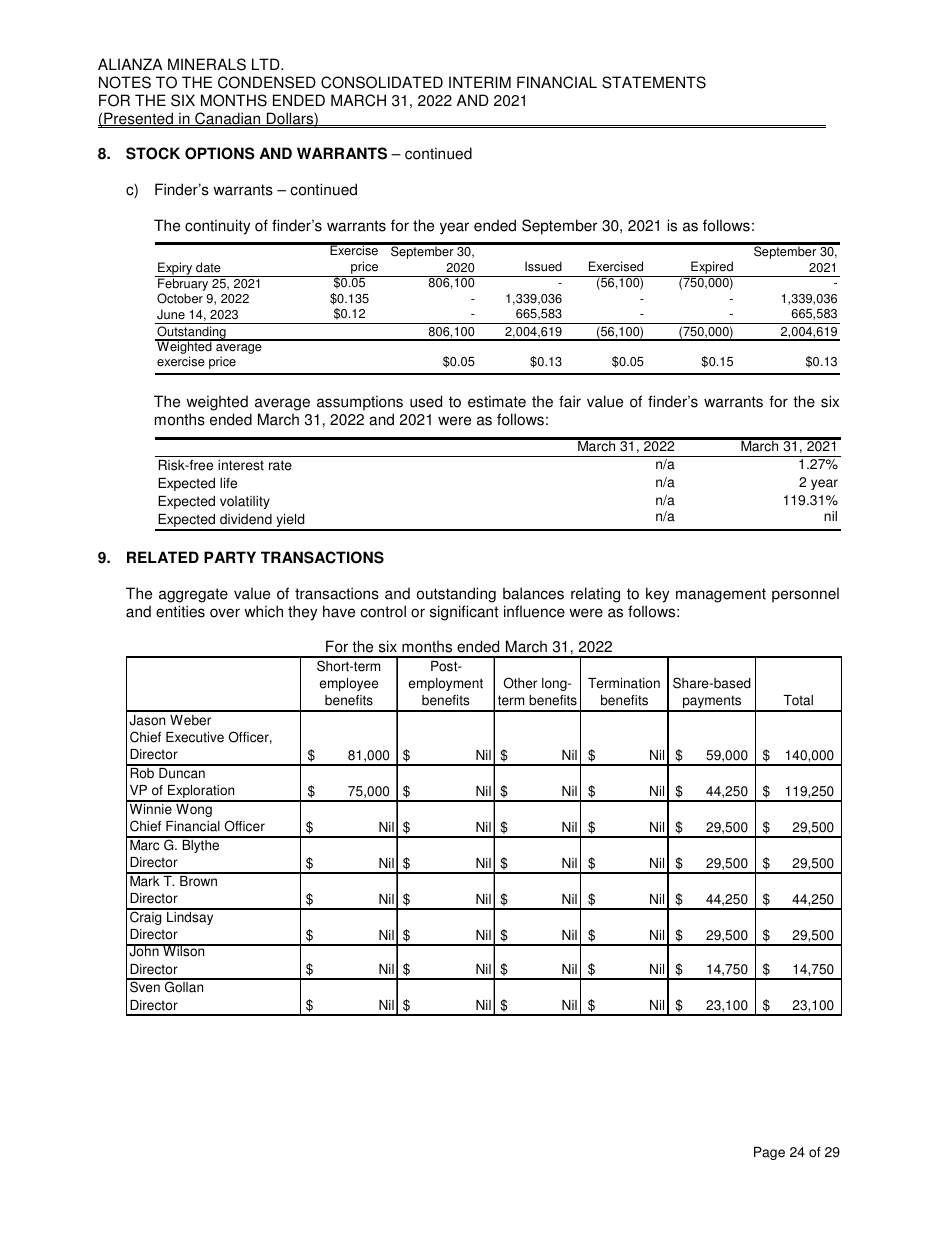 The width and height of the document is (952, 1233). What do you see at coordinates (184, 950) in the document?
I see `Wilson` at bounding box center [184, 950].
